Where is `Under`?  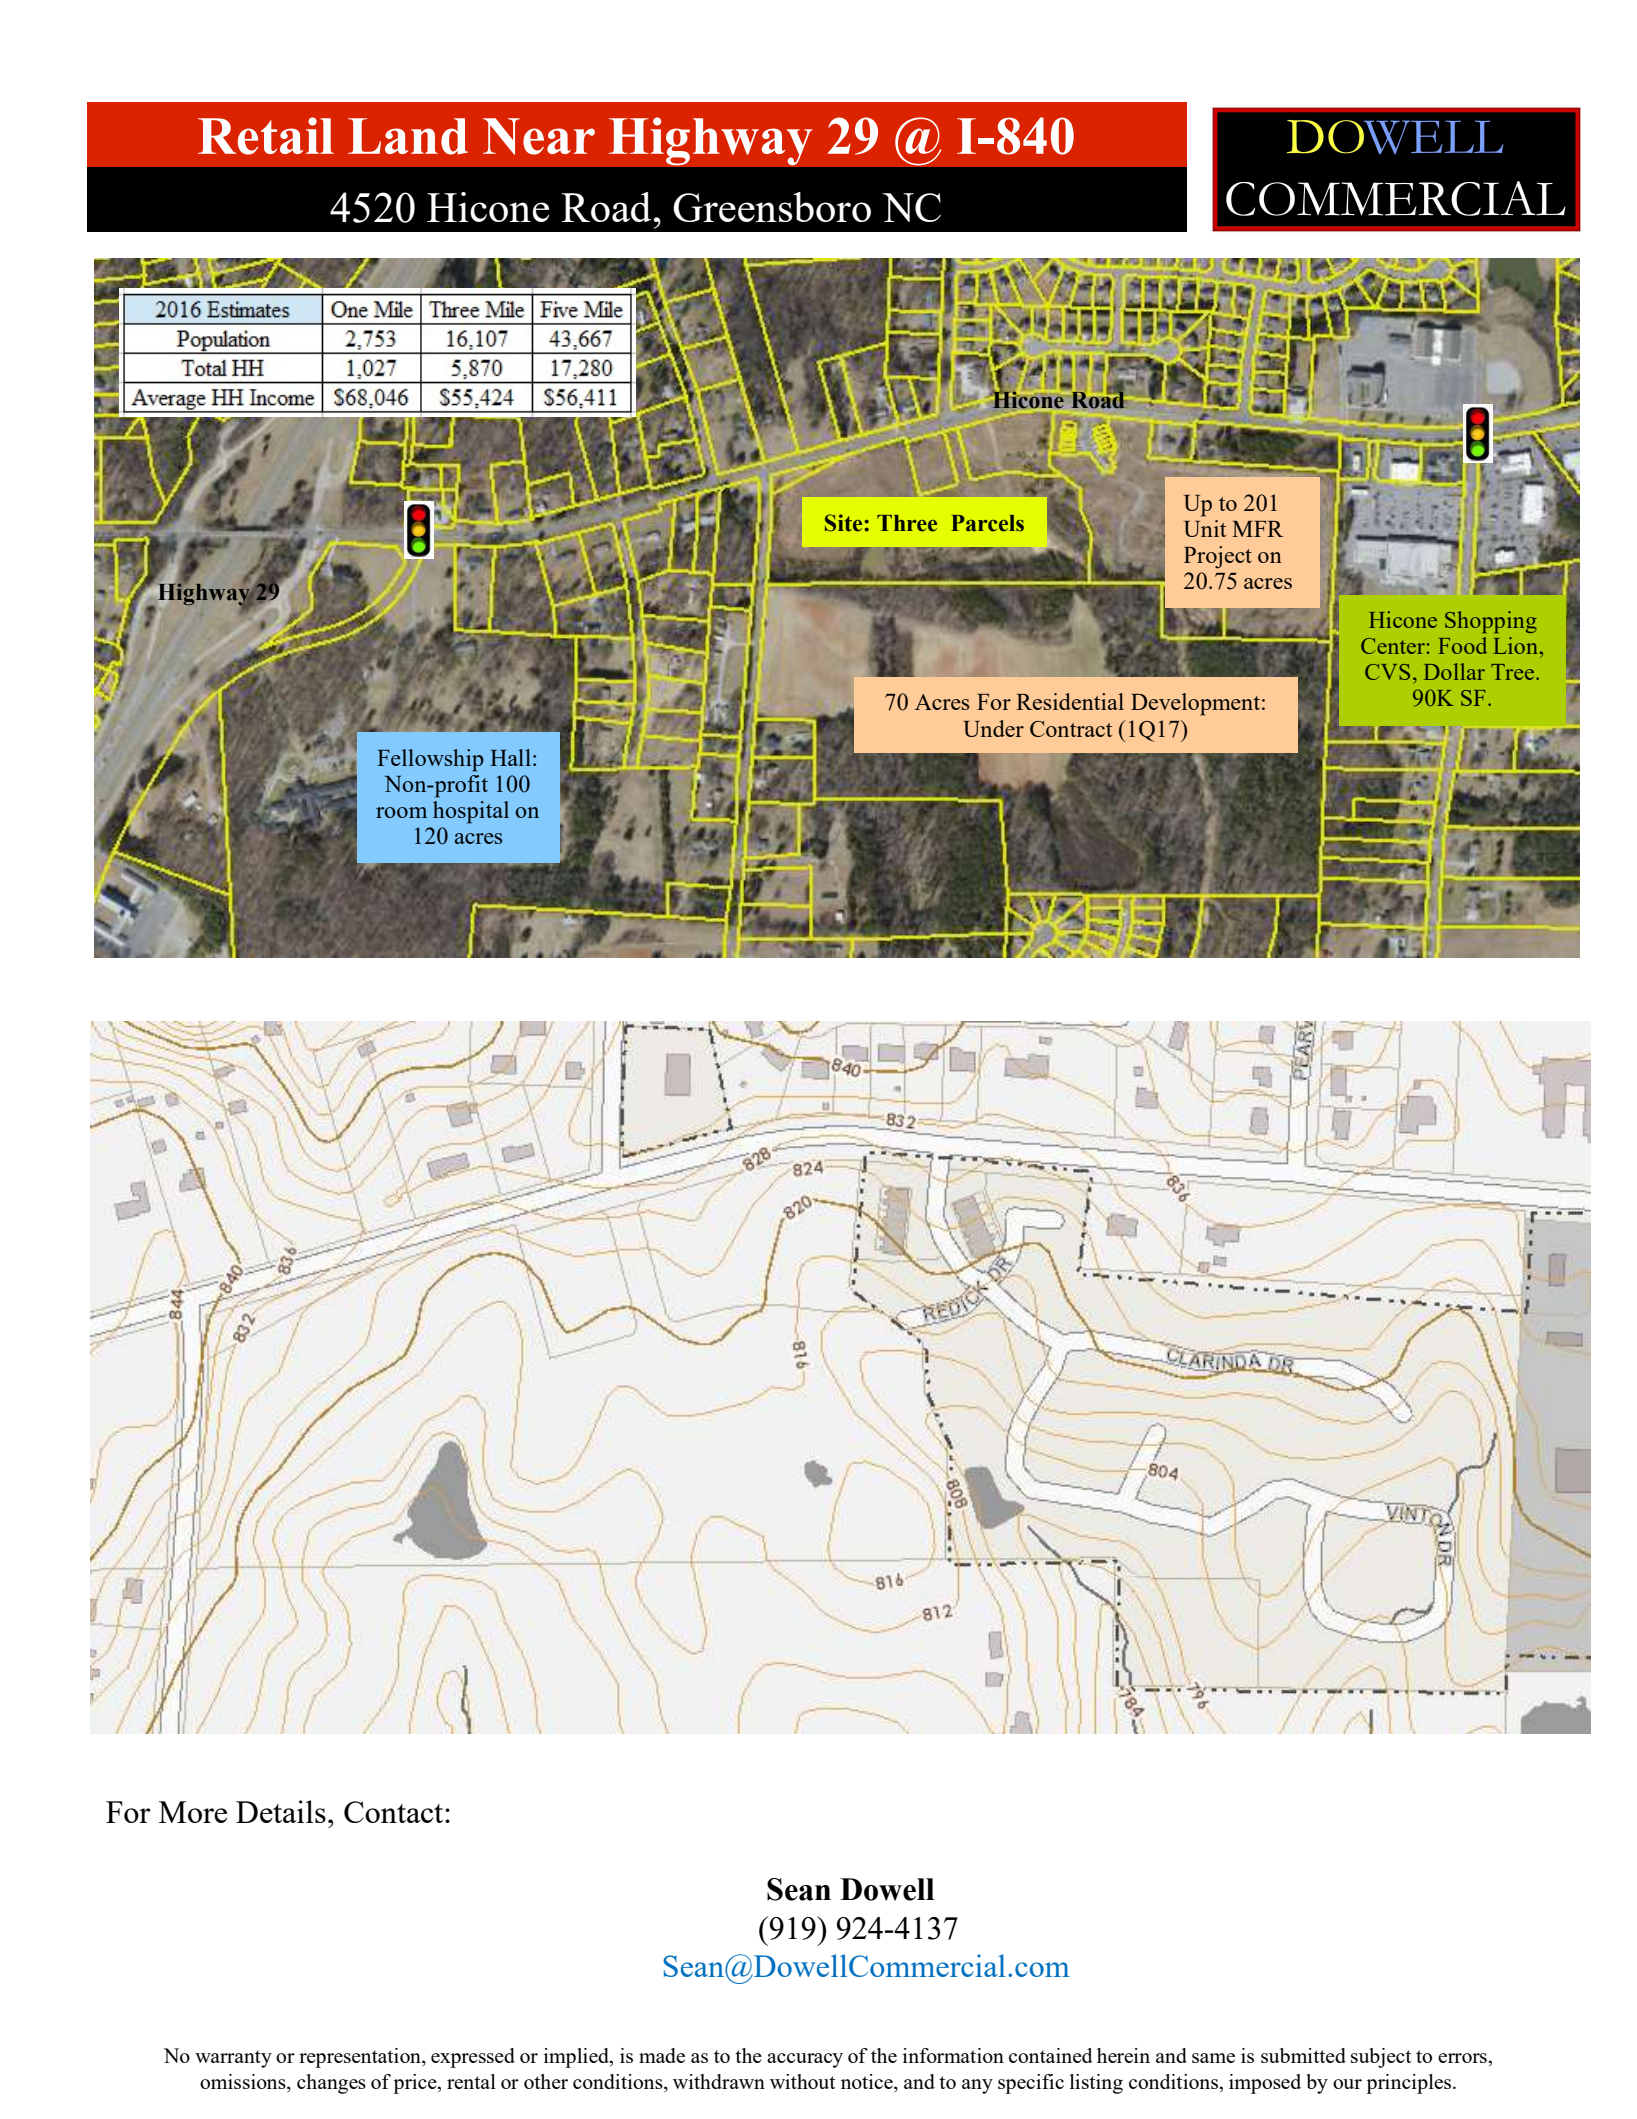 Under is located at coordinates (993, 728).
